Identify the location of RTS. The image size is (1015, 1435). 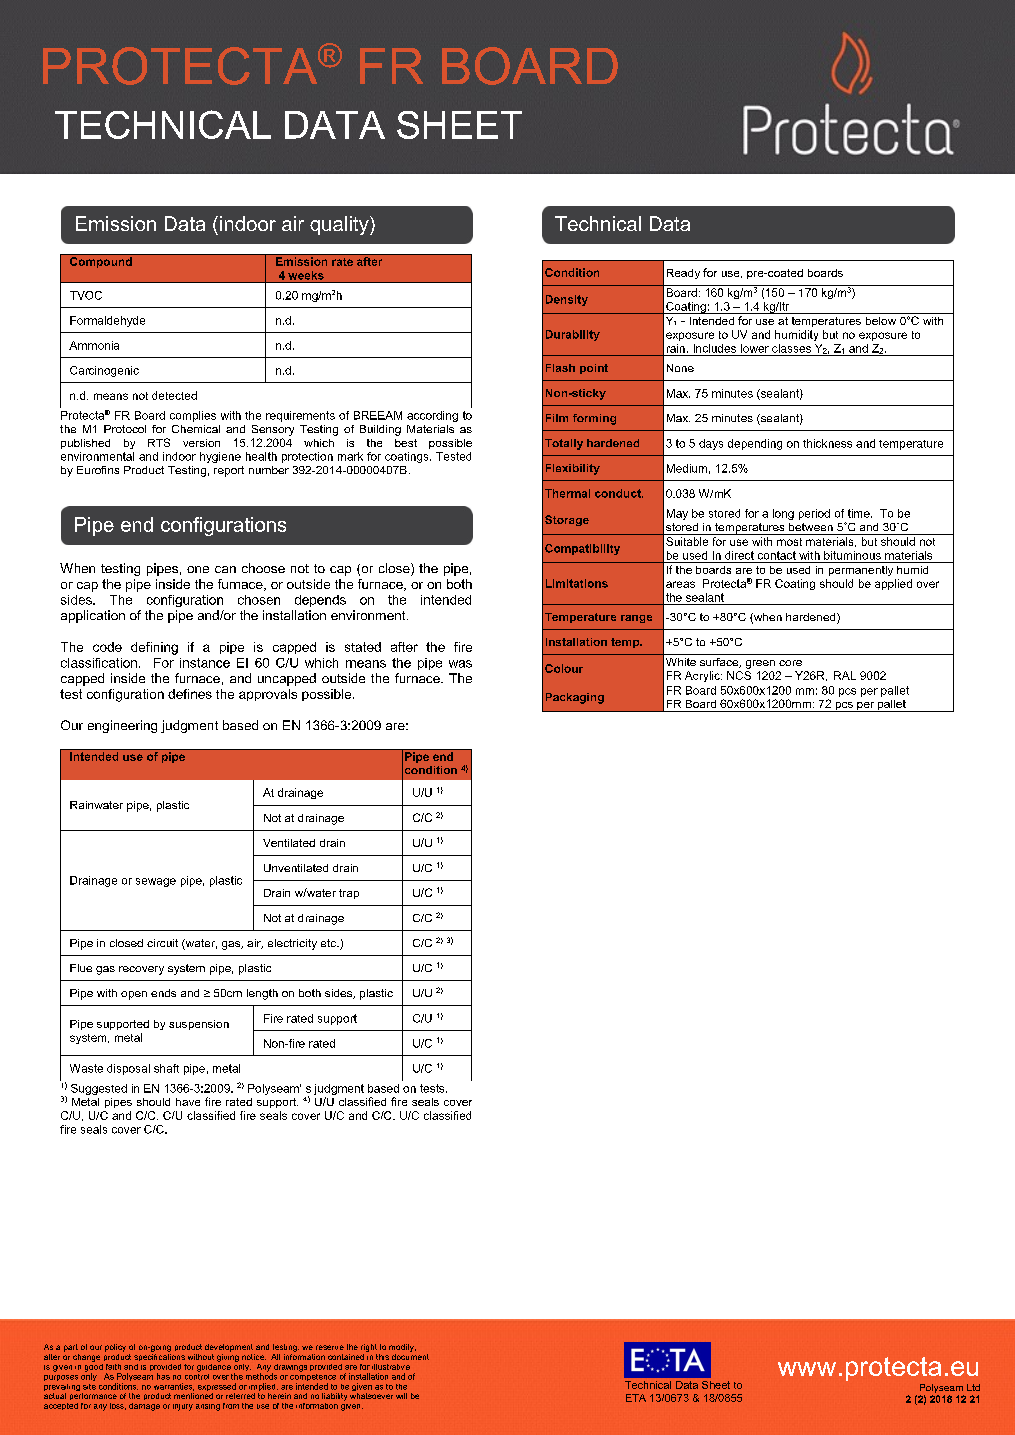
(159, 442).
